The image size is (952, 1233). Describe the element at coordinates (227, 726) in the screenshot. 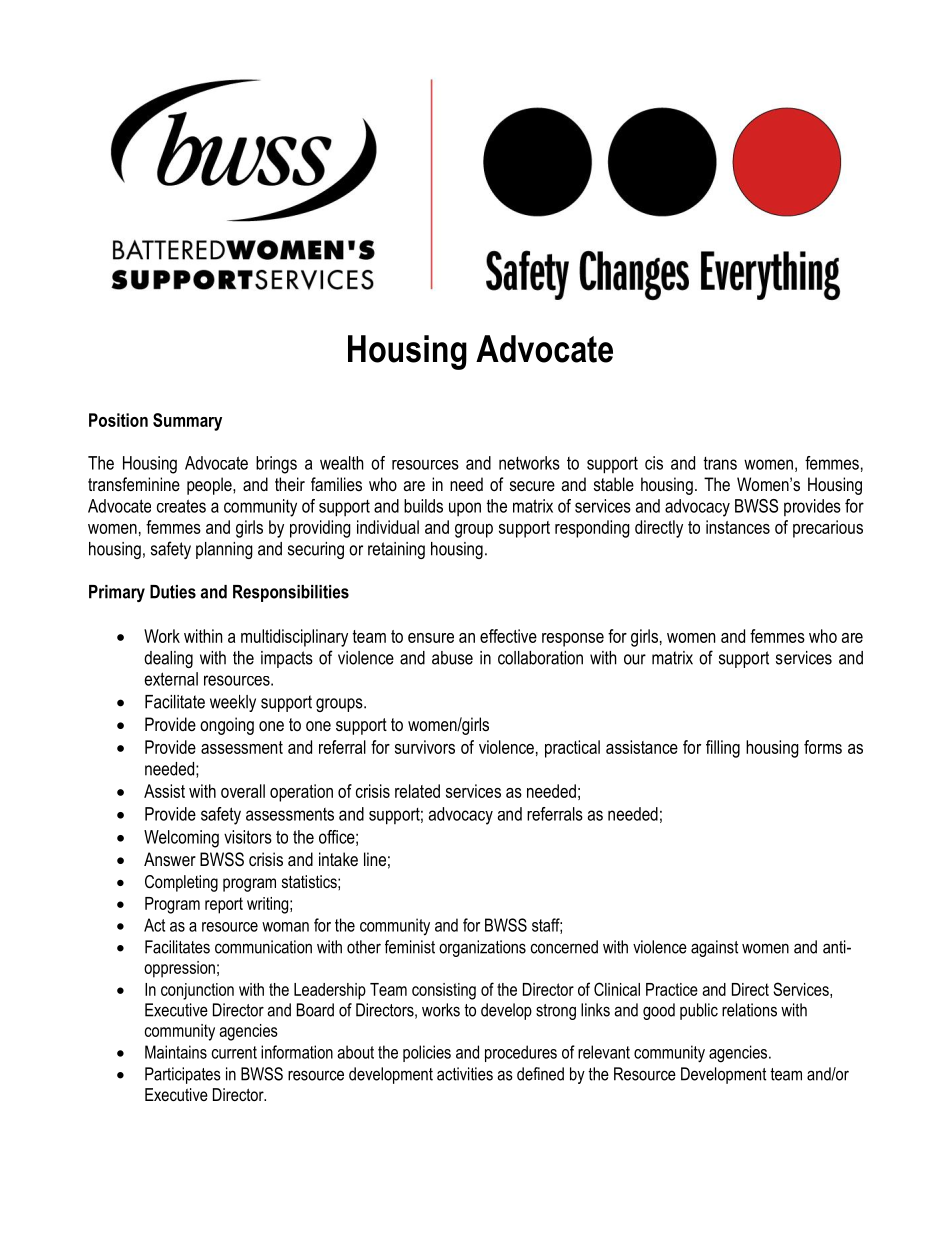

I see `ongoing` at that location.
